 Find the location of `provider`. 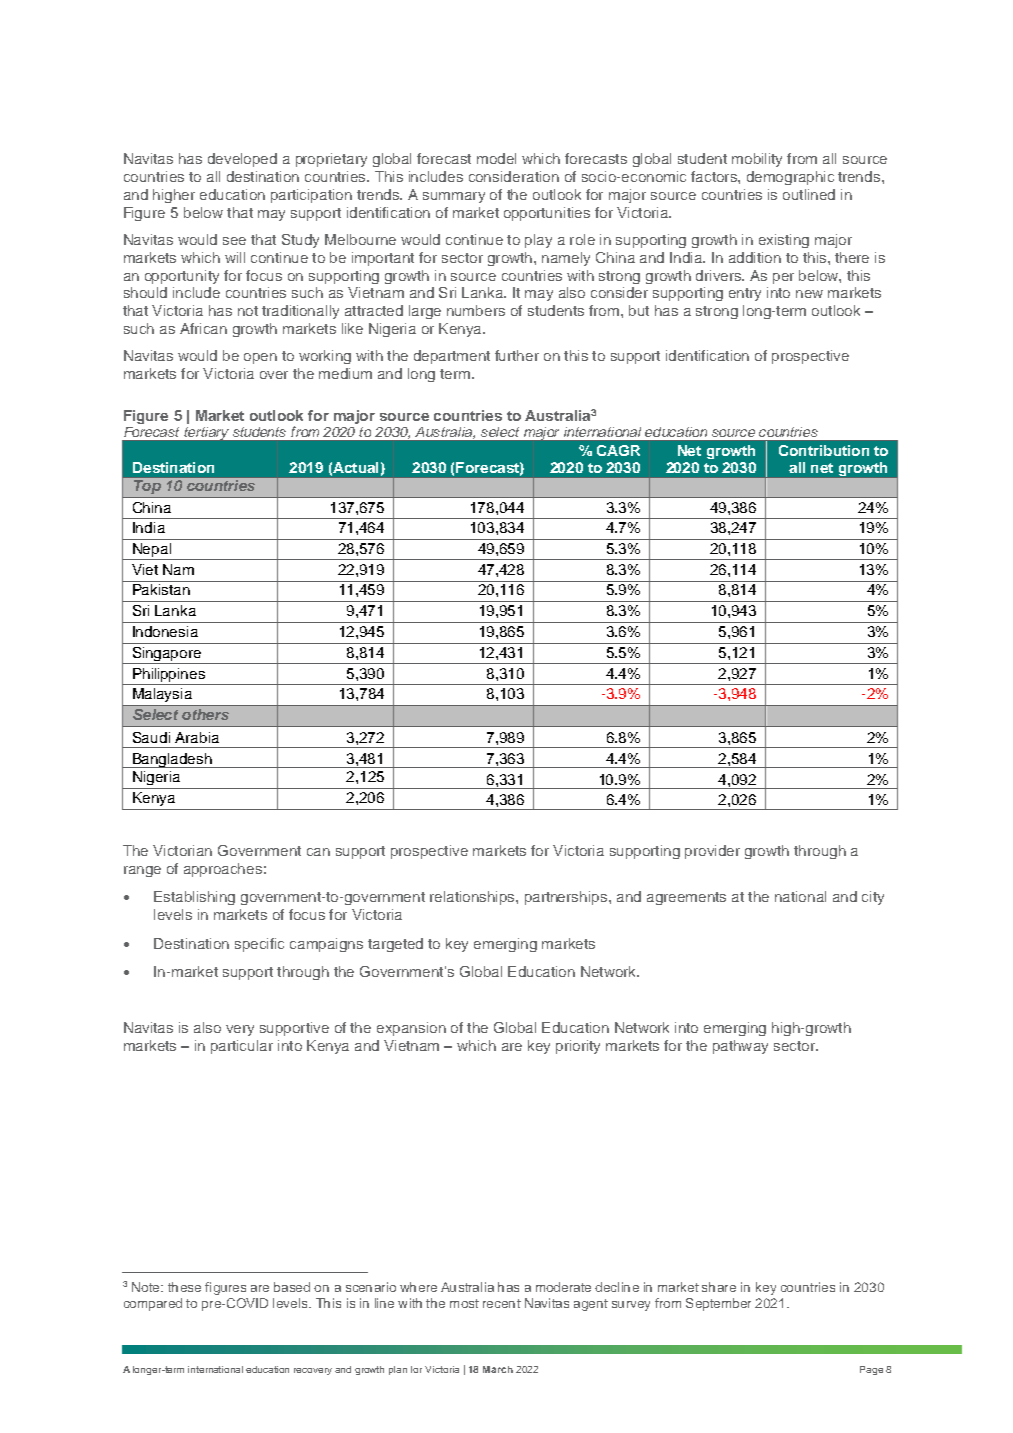

provider is located at coordinates (712, 852).
